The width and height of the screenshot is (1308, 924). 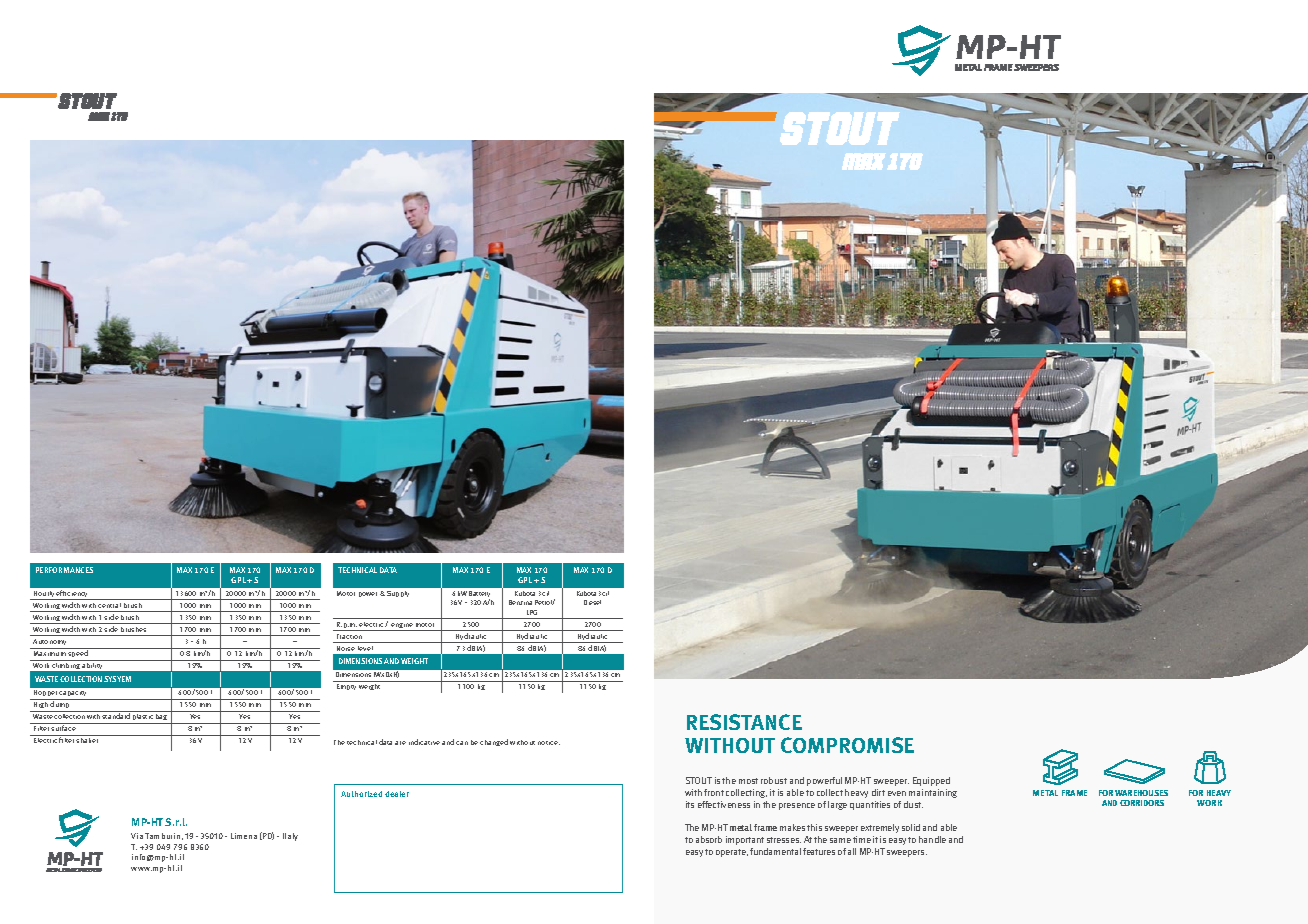 I want to click on COMPROMISE, so click(x=847, y=745).
